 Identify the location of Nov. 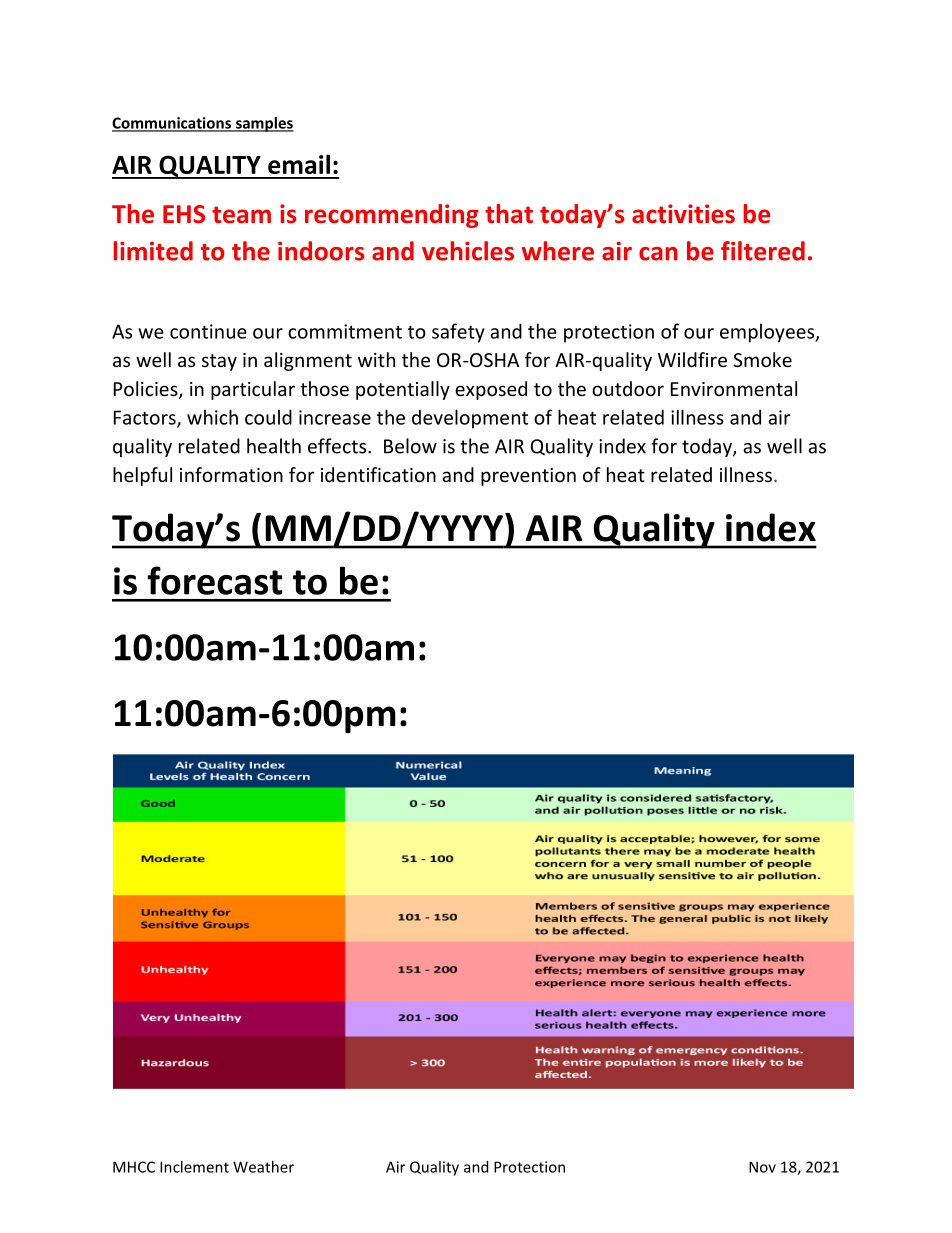
(762, 1167).
